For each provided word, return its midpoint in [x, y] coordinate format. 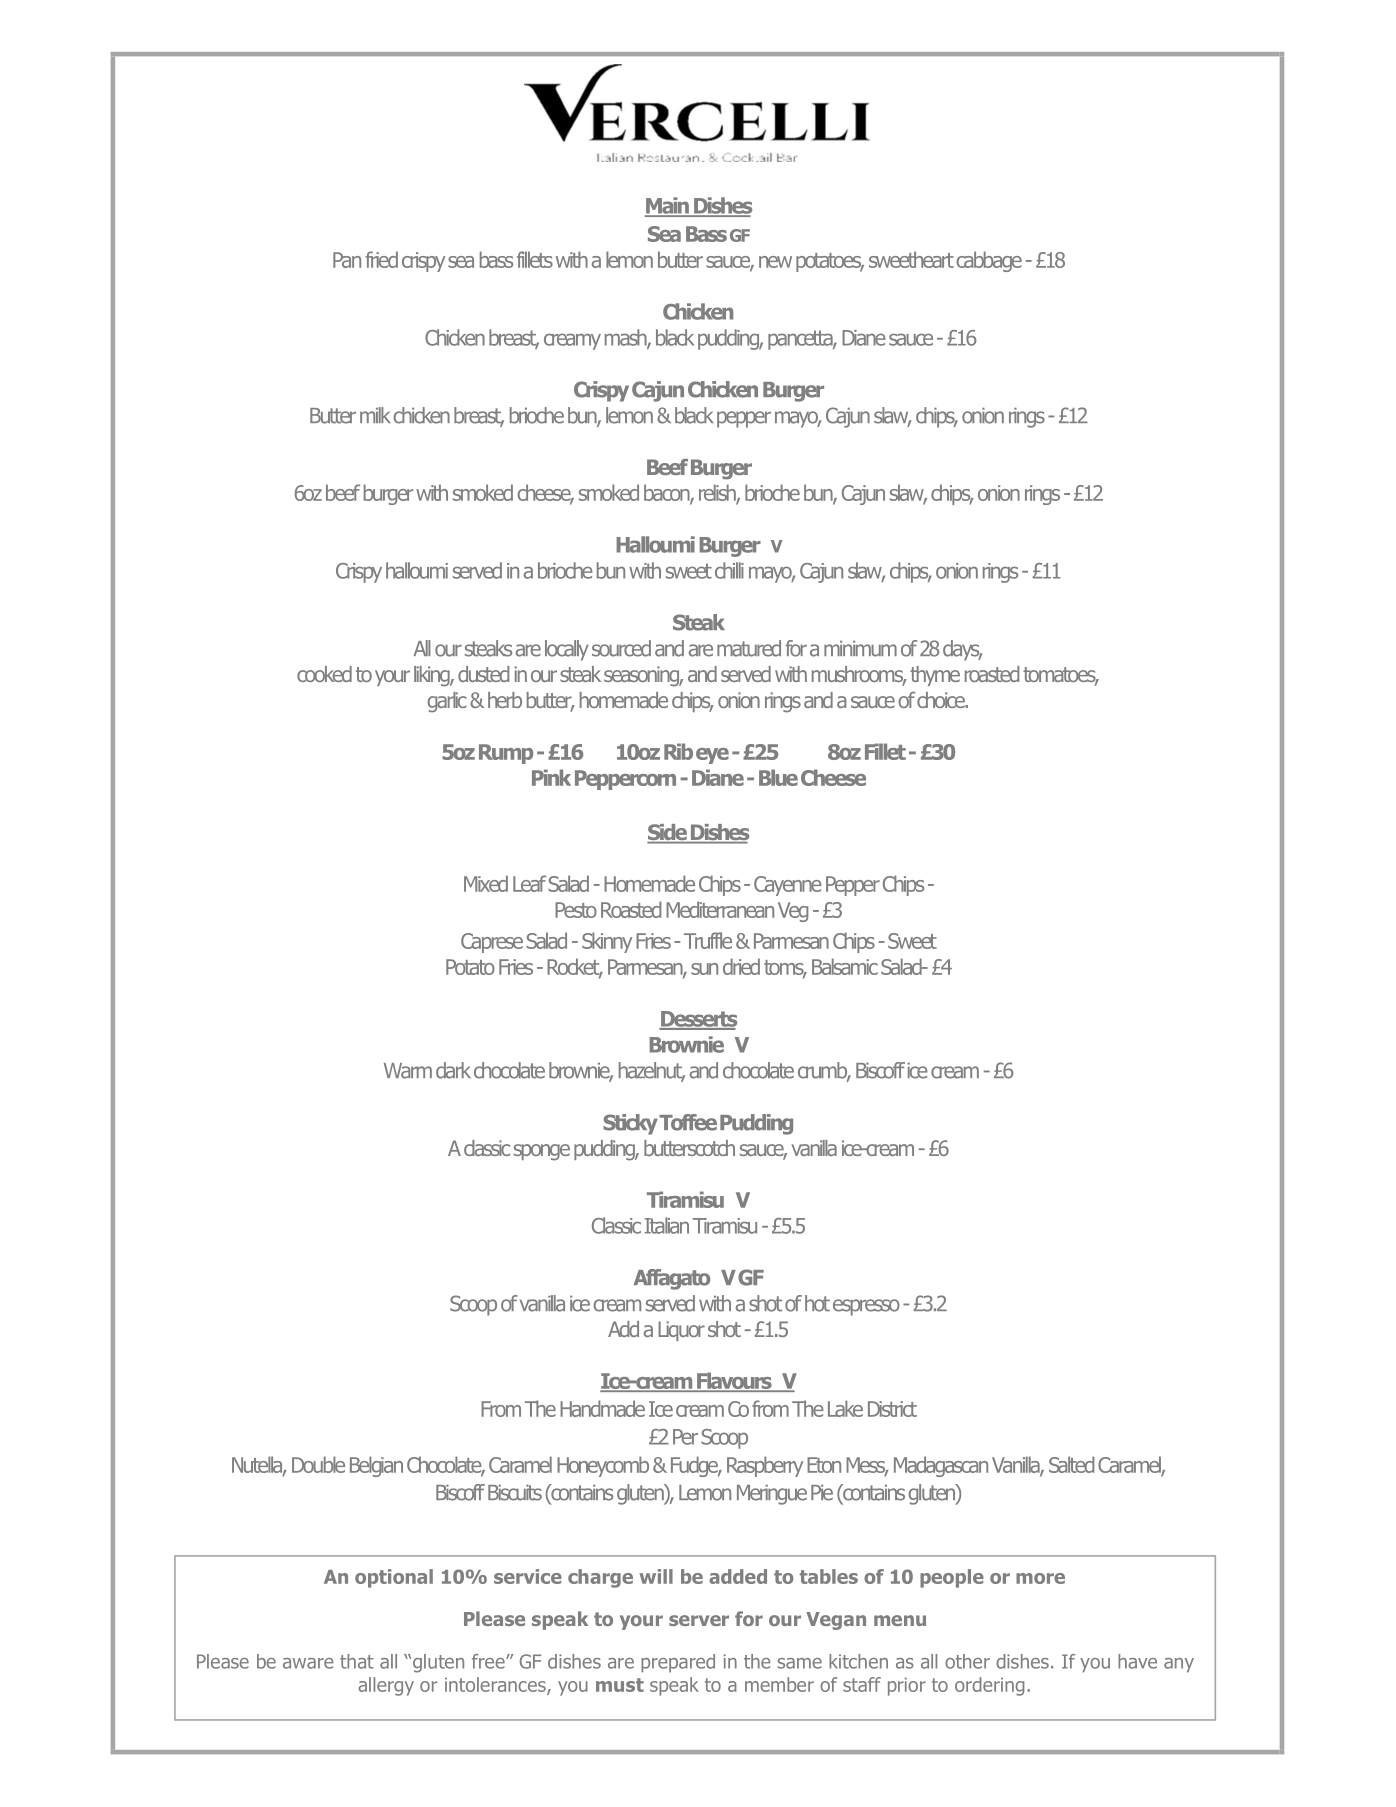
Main [668, 206]
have [1137, 1661]
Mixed [486, 883]
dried [741, 966]
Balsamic [845, 966]
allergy [386, 1686]
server [699, 1620]
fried [381, 259]
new [775, 262]
